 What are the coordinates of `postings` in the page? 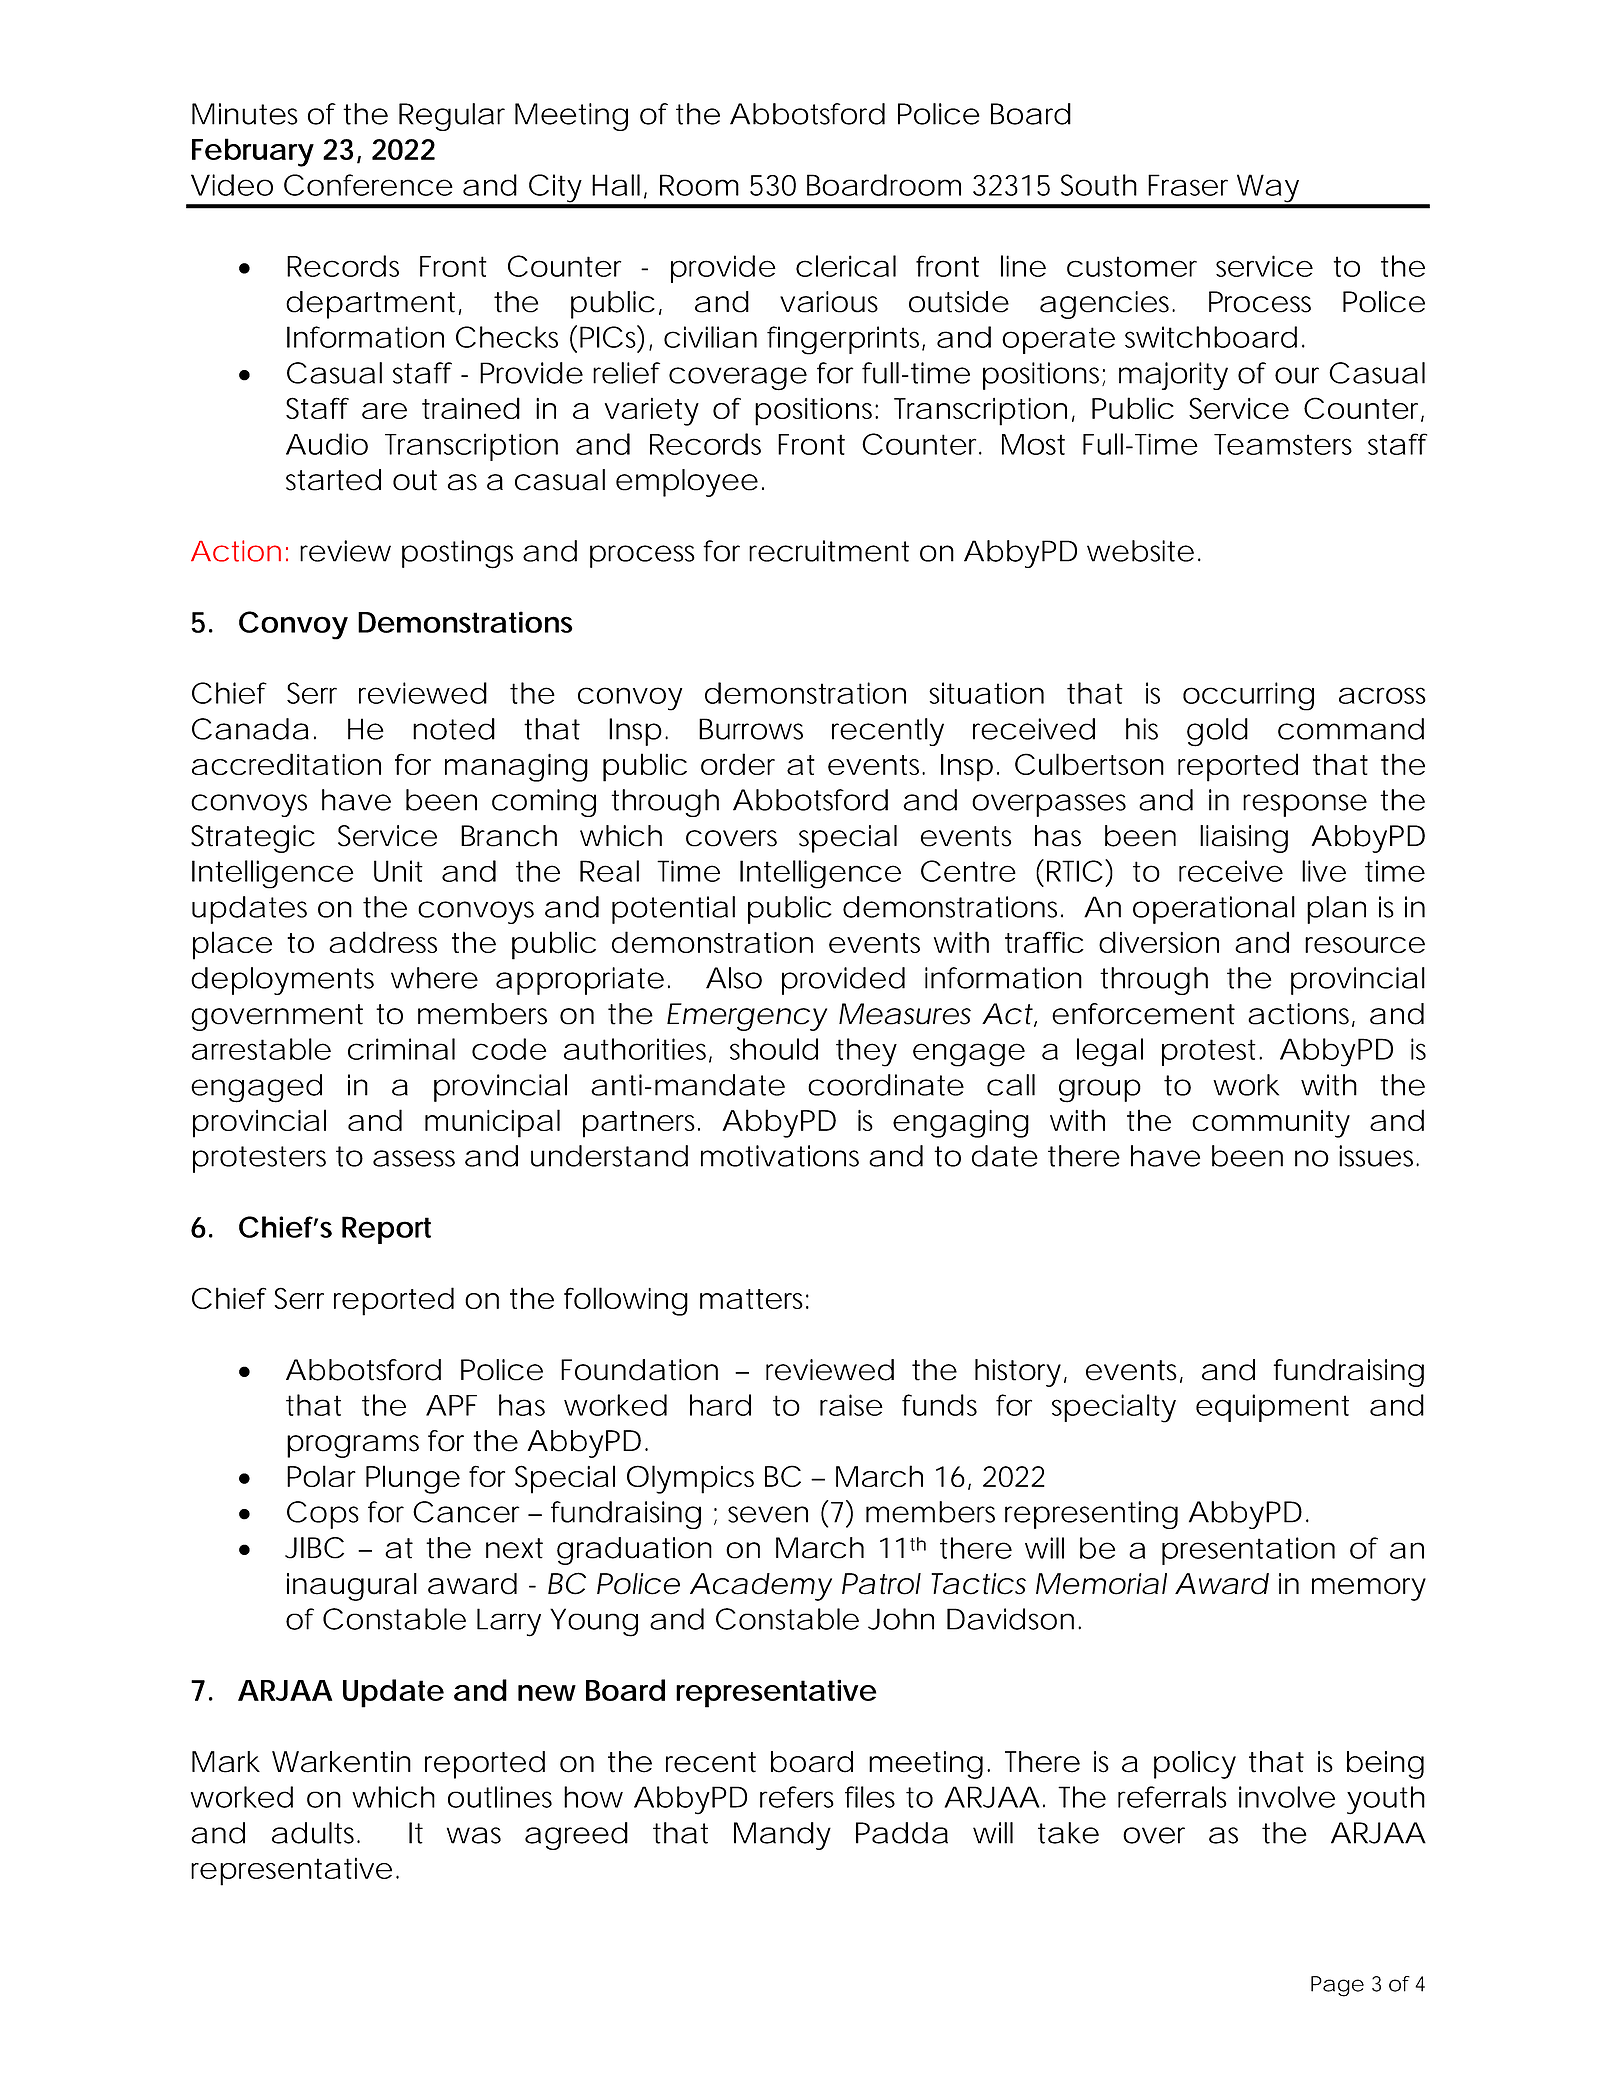 It's located at (457, 554).
